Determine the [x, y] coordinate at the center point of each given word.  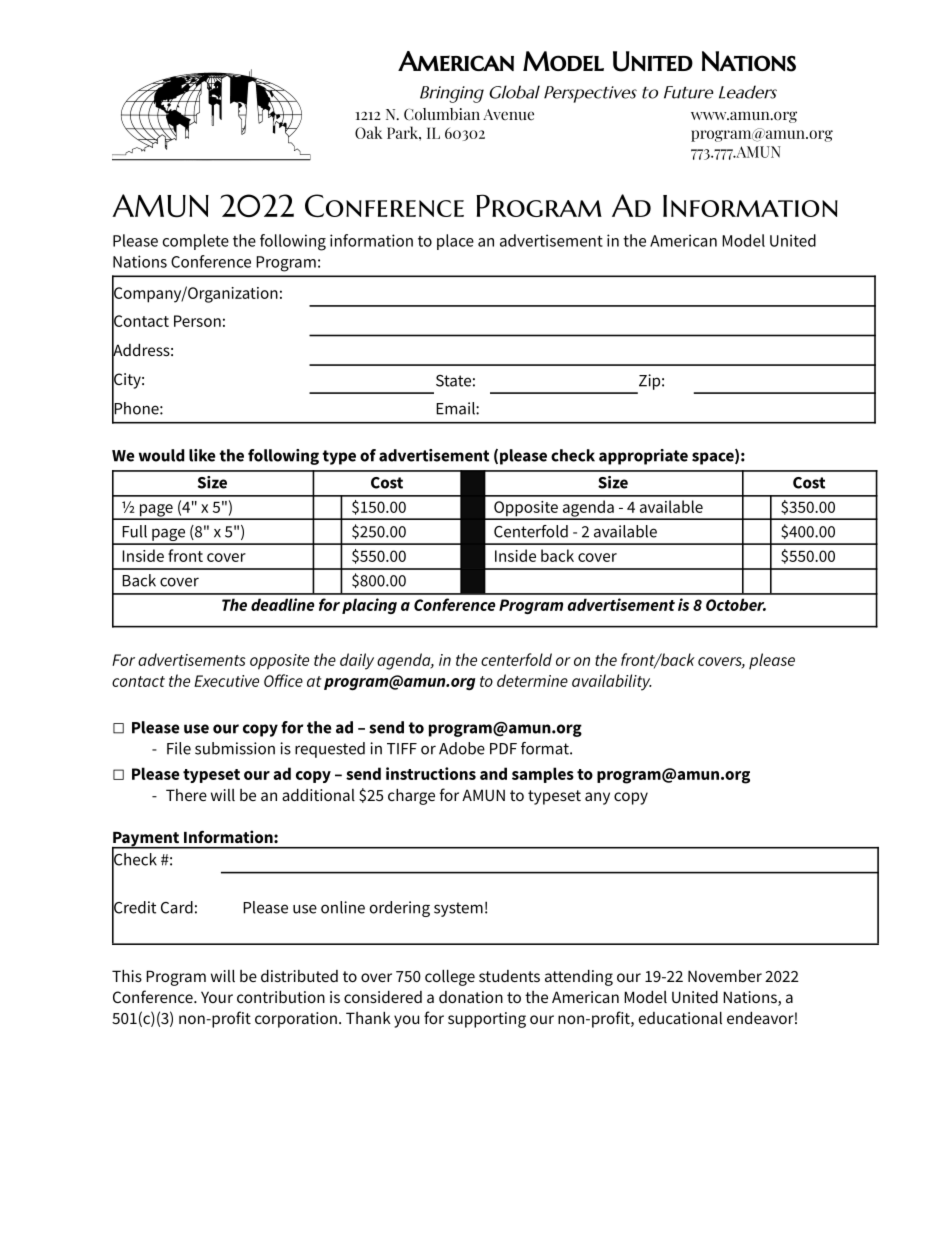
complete [195, 242]
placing [369, 606]
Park [403, 132]
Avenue [508, 115]
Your [217, 997]
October [736, 604]
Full [134, 531]
